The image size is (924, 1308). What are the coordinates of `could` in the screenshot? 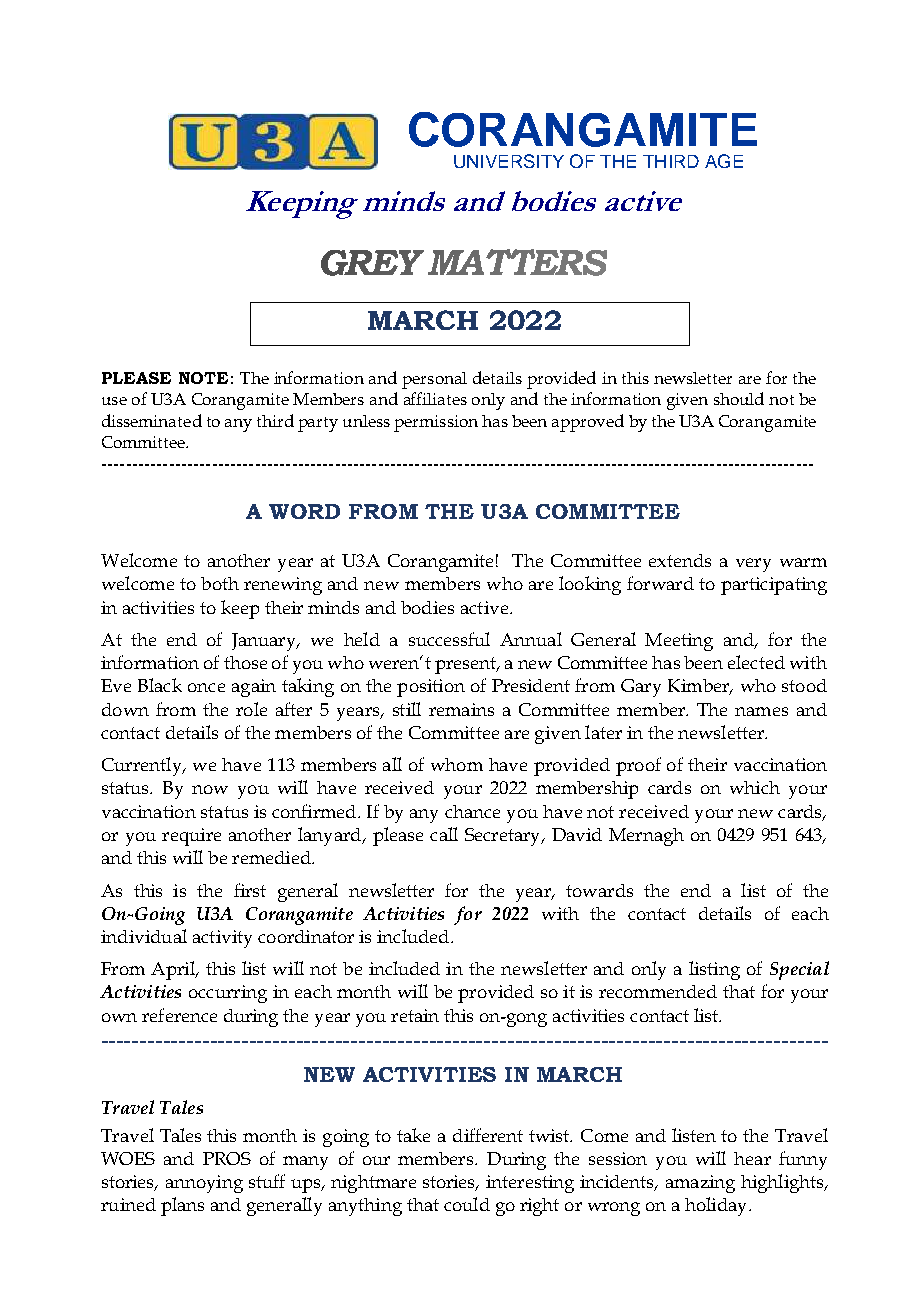 It's located at (467, 1204).
